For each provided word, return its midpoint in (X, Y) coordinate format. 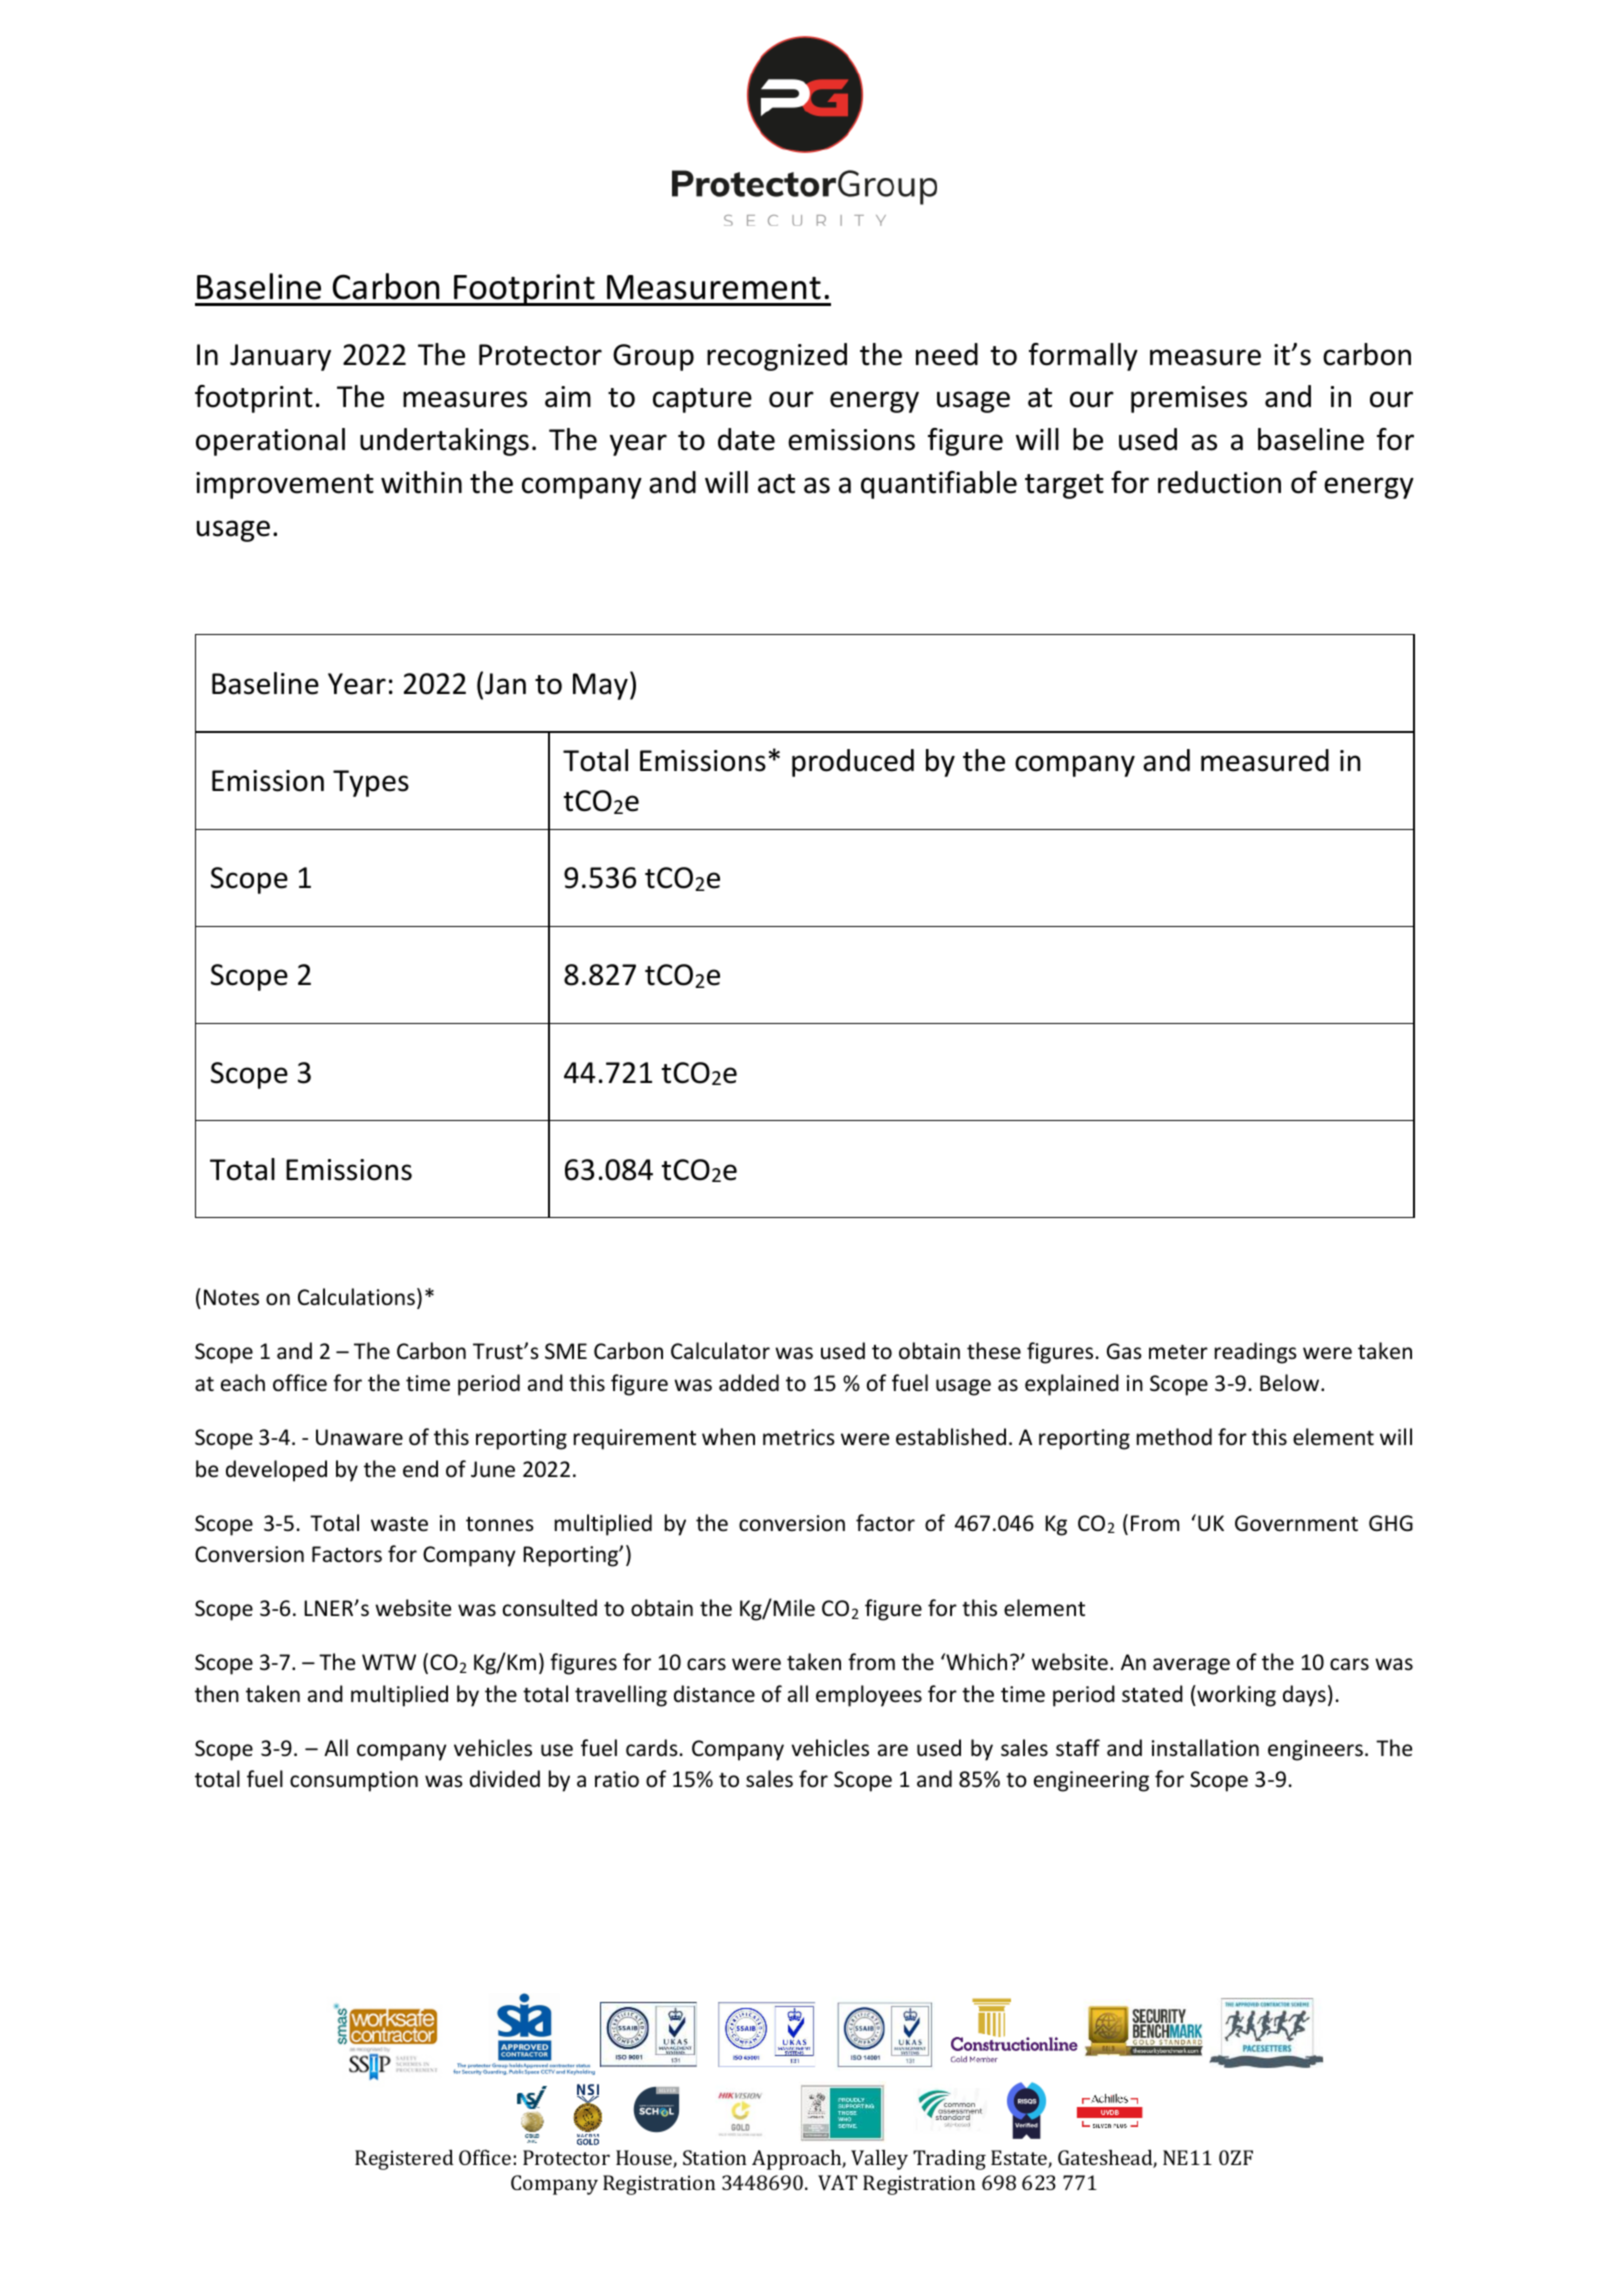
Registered (404, 2160)
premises (1189, 399)
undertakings (444, 442)
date (746, 439)
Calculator (720, 1351)
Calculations (356, 1297)
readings (1256, 1353)
